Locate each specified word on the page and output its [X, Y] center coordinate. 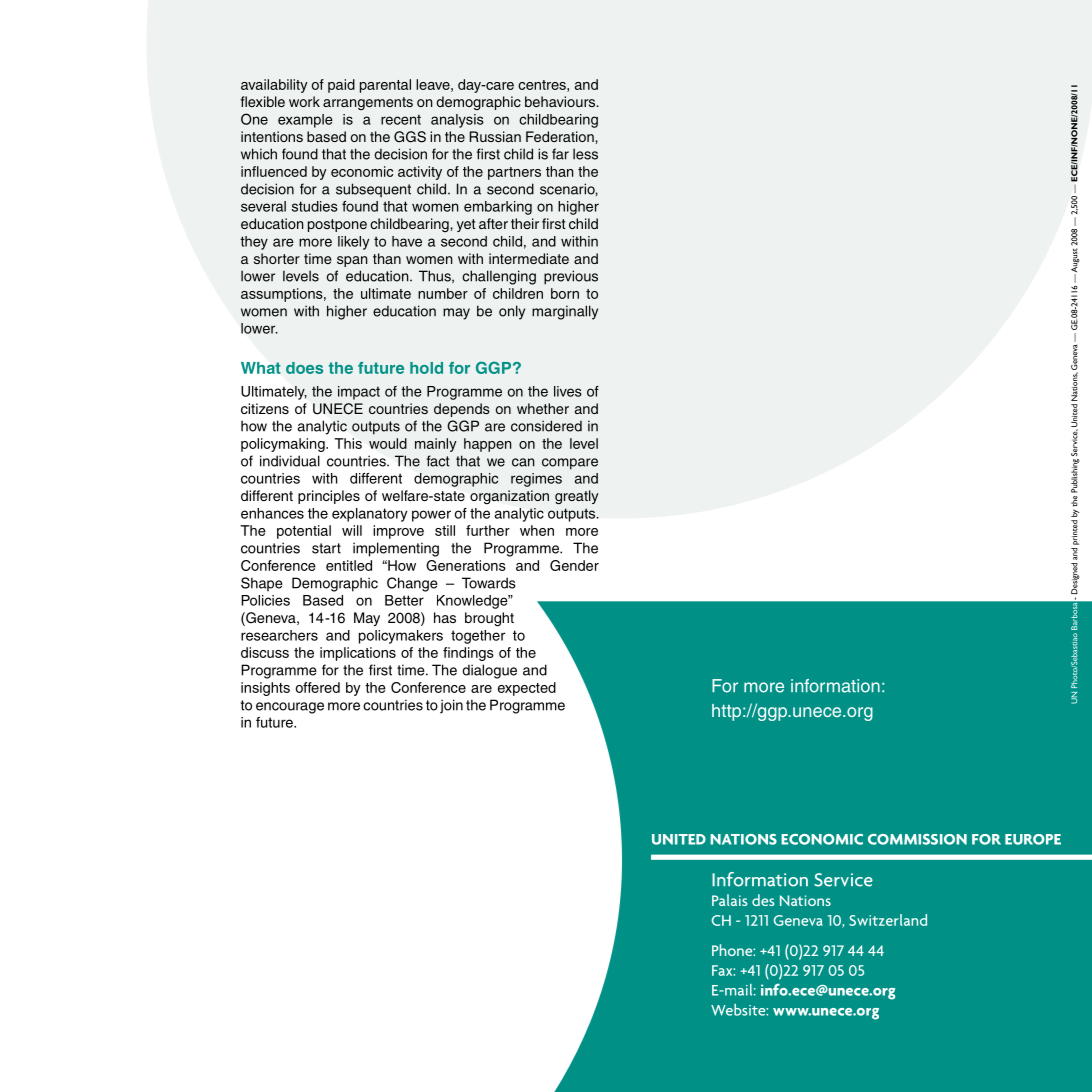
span [352, 261]
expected [527, 689]
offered [318, 687]
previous [571, 277]
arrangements [368, 103]
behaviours [561, 101]
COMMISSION [917, 839]
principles [329, 497]
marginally [565, 312]
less [585, 154]
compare [570, 464]
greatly [577, 497]
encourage [290, 708]
